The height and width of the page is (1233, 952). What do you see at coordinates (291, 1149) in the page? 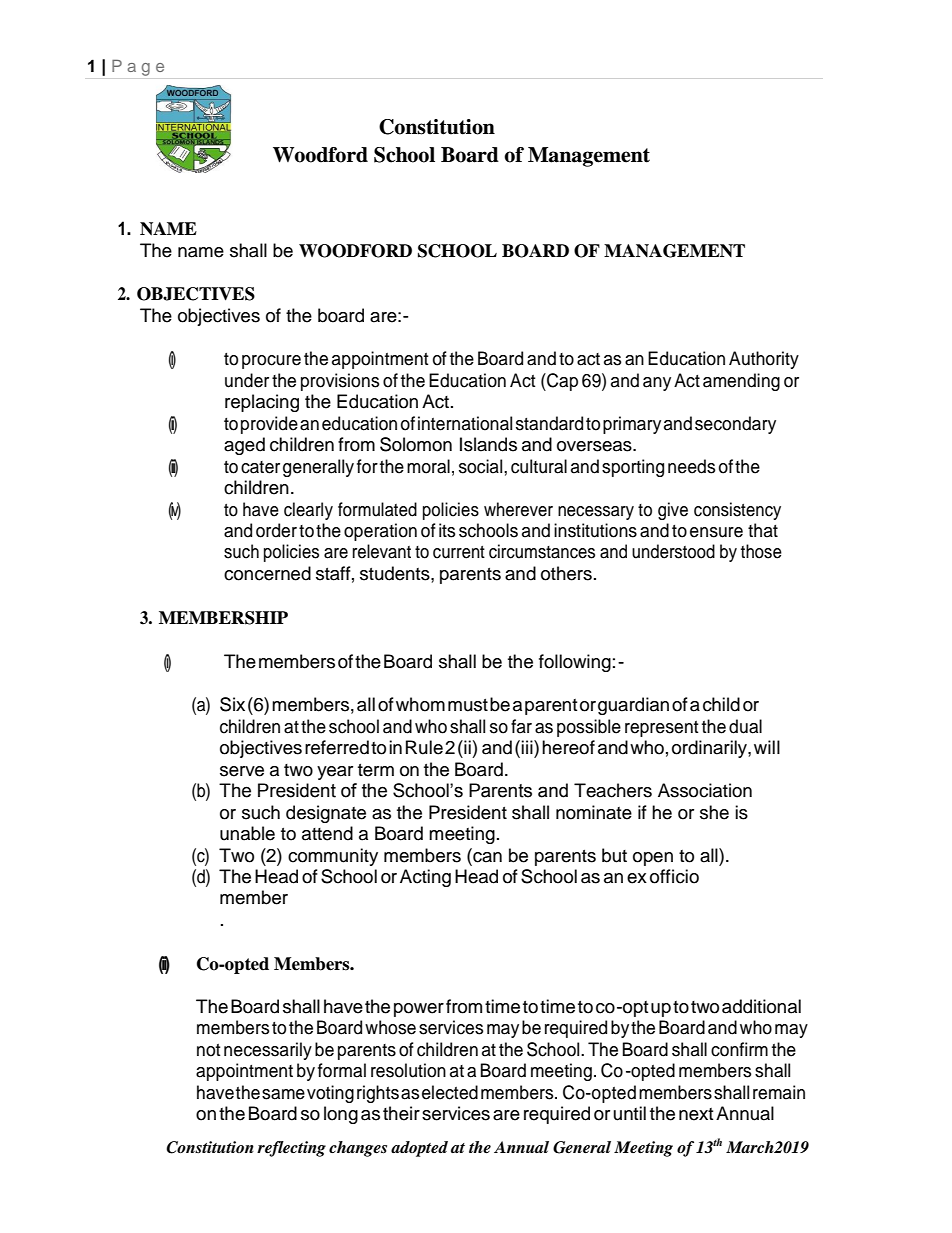
I see `reflecting` at bounding box center [291, 1149].
